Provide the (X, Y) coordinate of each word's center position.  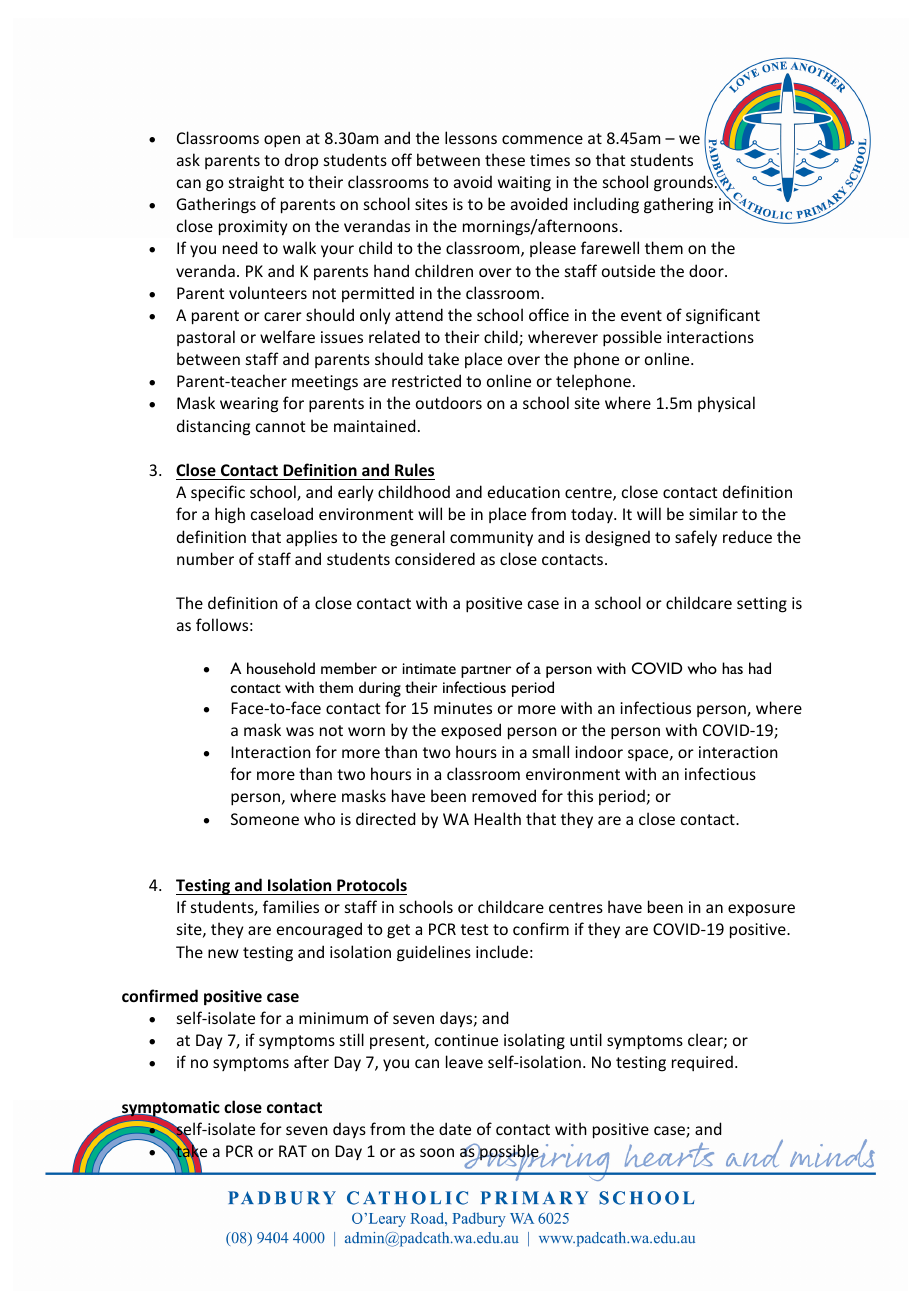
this (580, 795)
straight (256, 183)
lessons (471, 137)
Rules (414, 469)
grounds (684, 183)
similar (713, 513)
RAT (293, 1151)
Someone (265, 819)
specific (218, 493)
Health (497, 818)
